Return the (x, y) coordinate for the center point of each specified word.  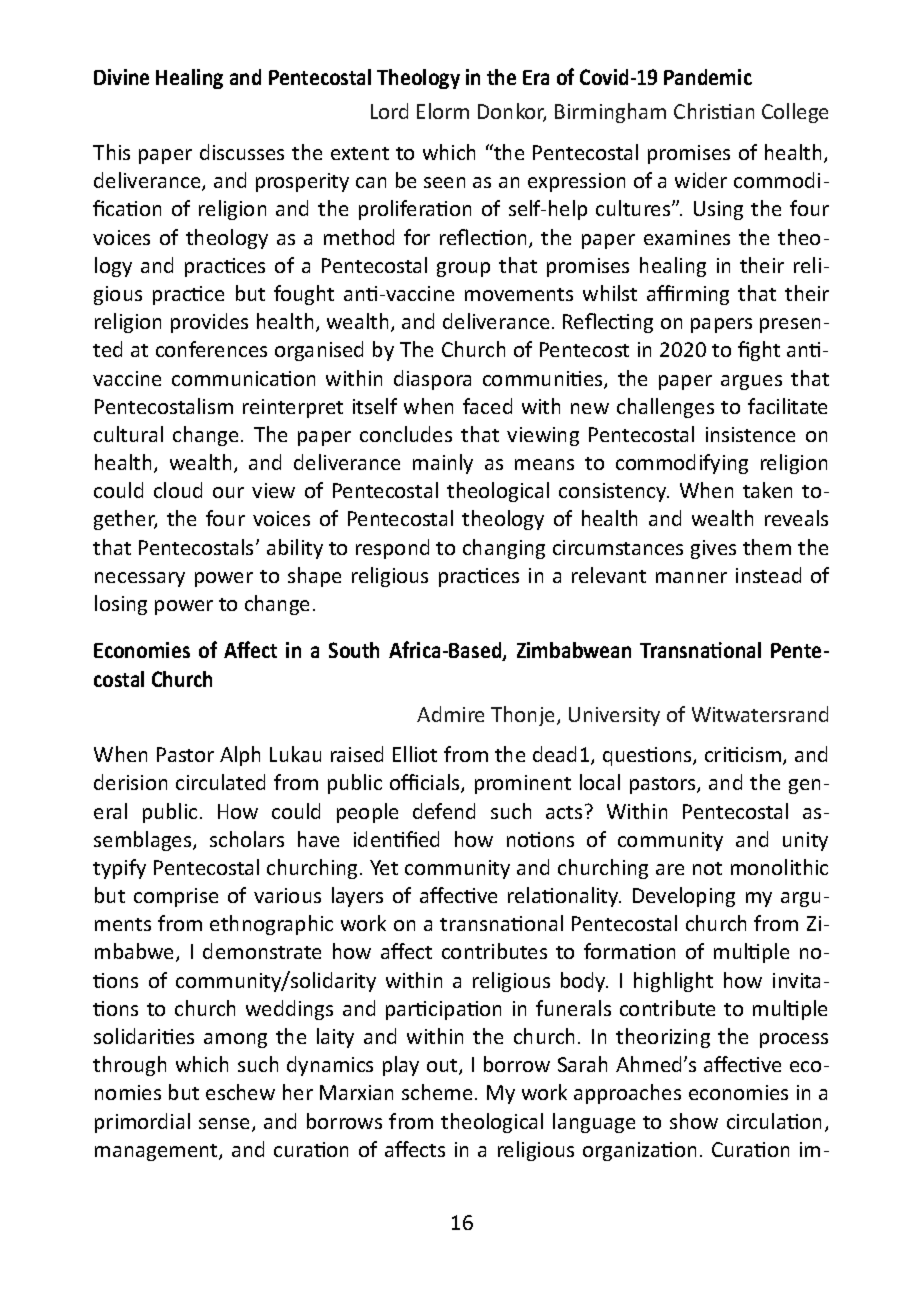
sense (226, 1125)
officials (426, 783)
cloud (178, 490)
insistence (750, 434)
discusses (242, 152)
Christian (714, 111)
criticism (743, 754)
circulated (220, 782)
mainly (443, 464)
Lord (389, 111)
